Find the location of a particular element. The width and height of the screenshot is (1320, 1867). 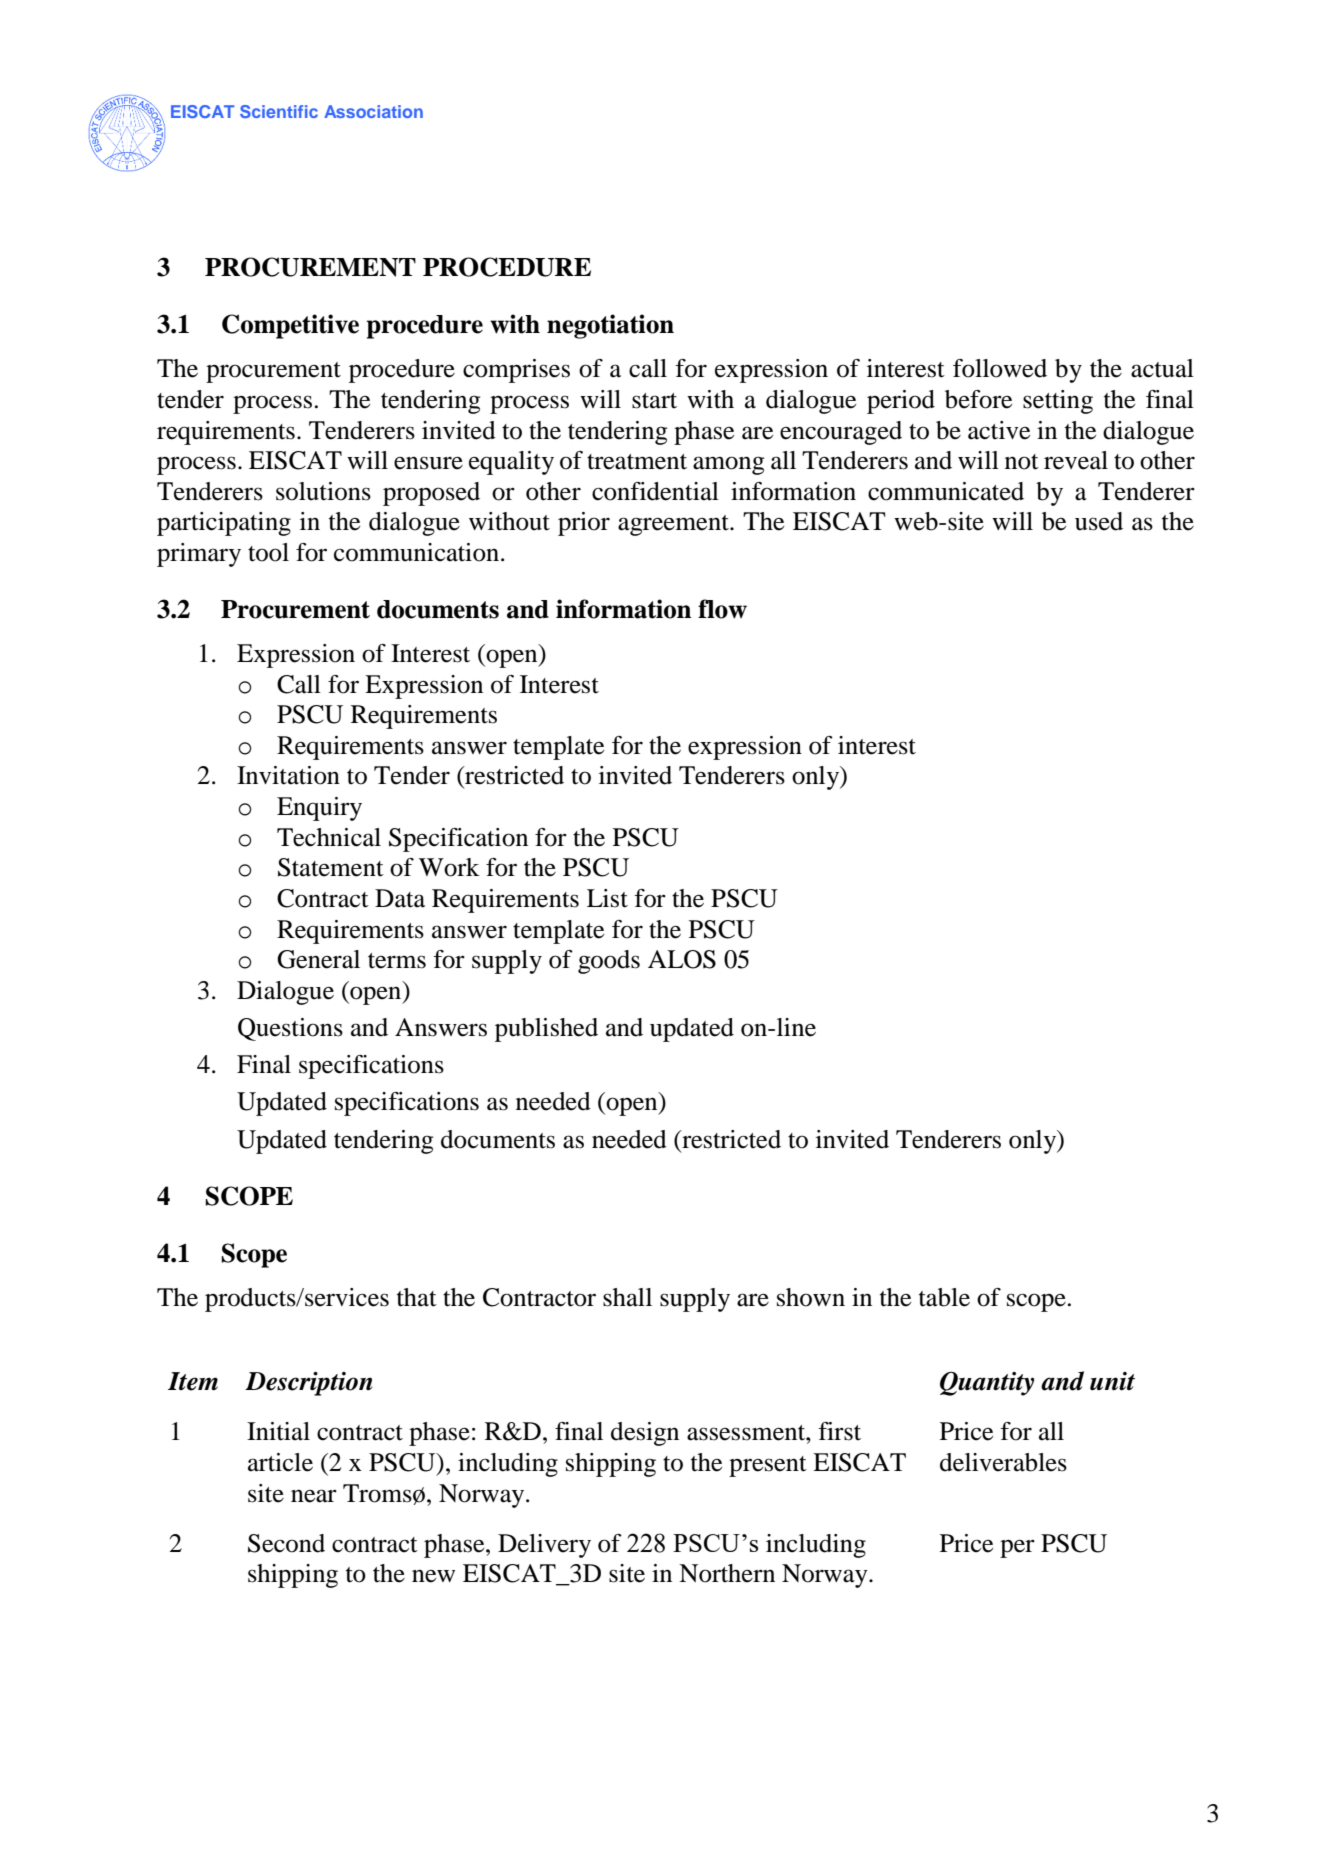

table is located at coordinates (944, 1297).
